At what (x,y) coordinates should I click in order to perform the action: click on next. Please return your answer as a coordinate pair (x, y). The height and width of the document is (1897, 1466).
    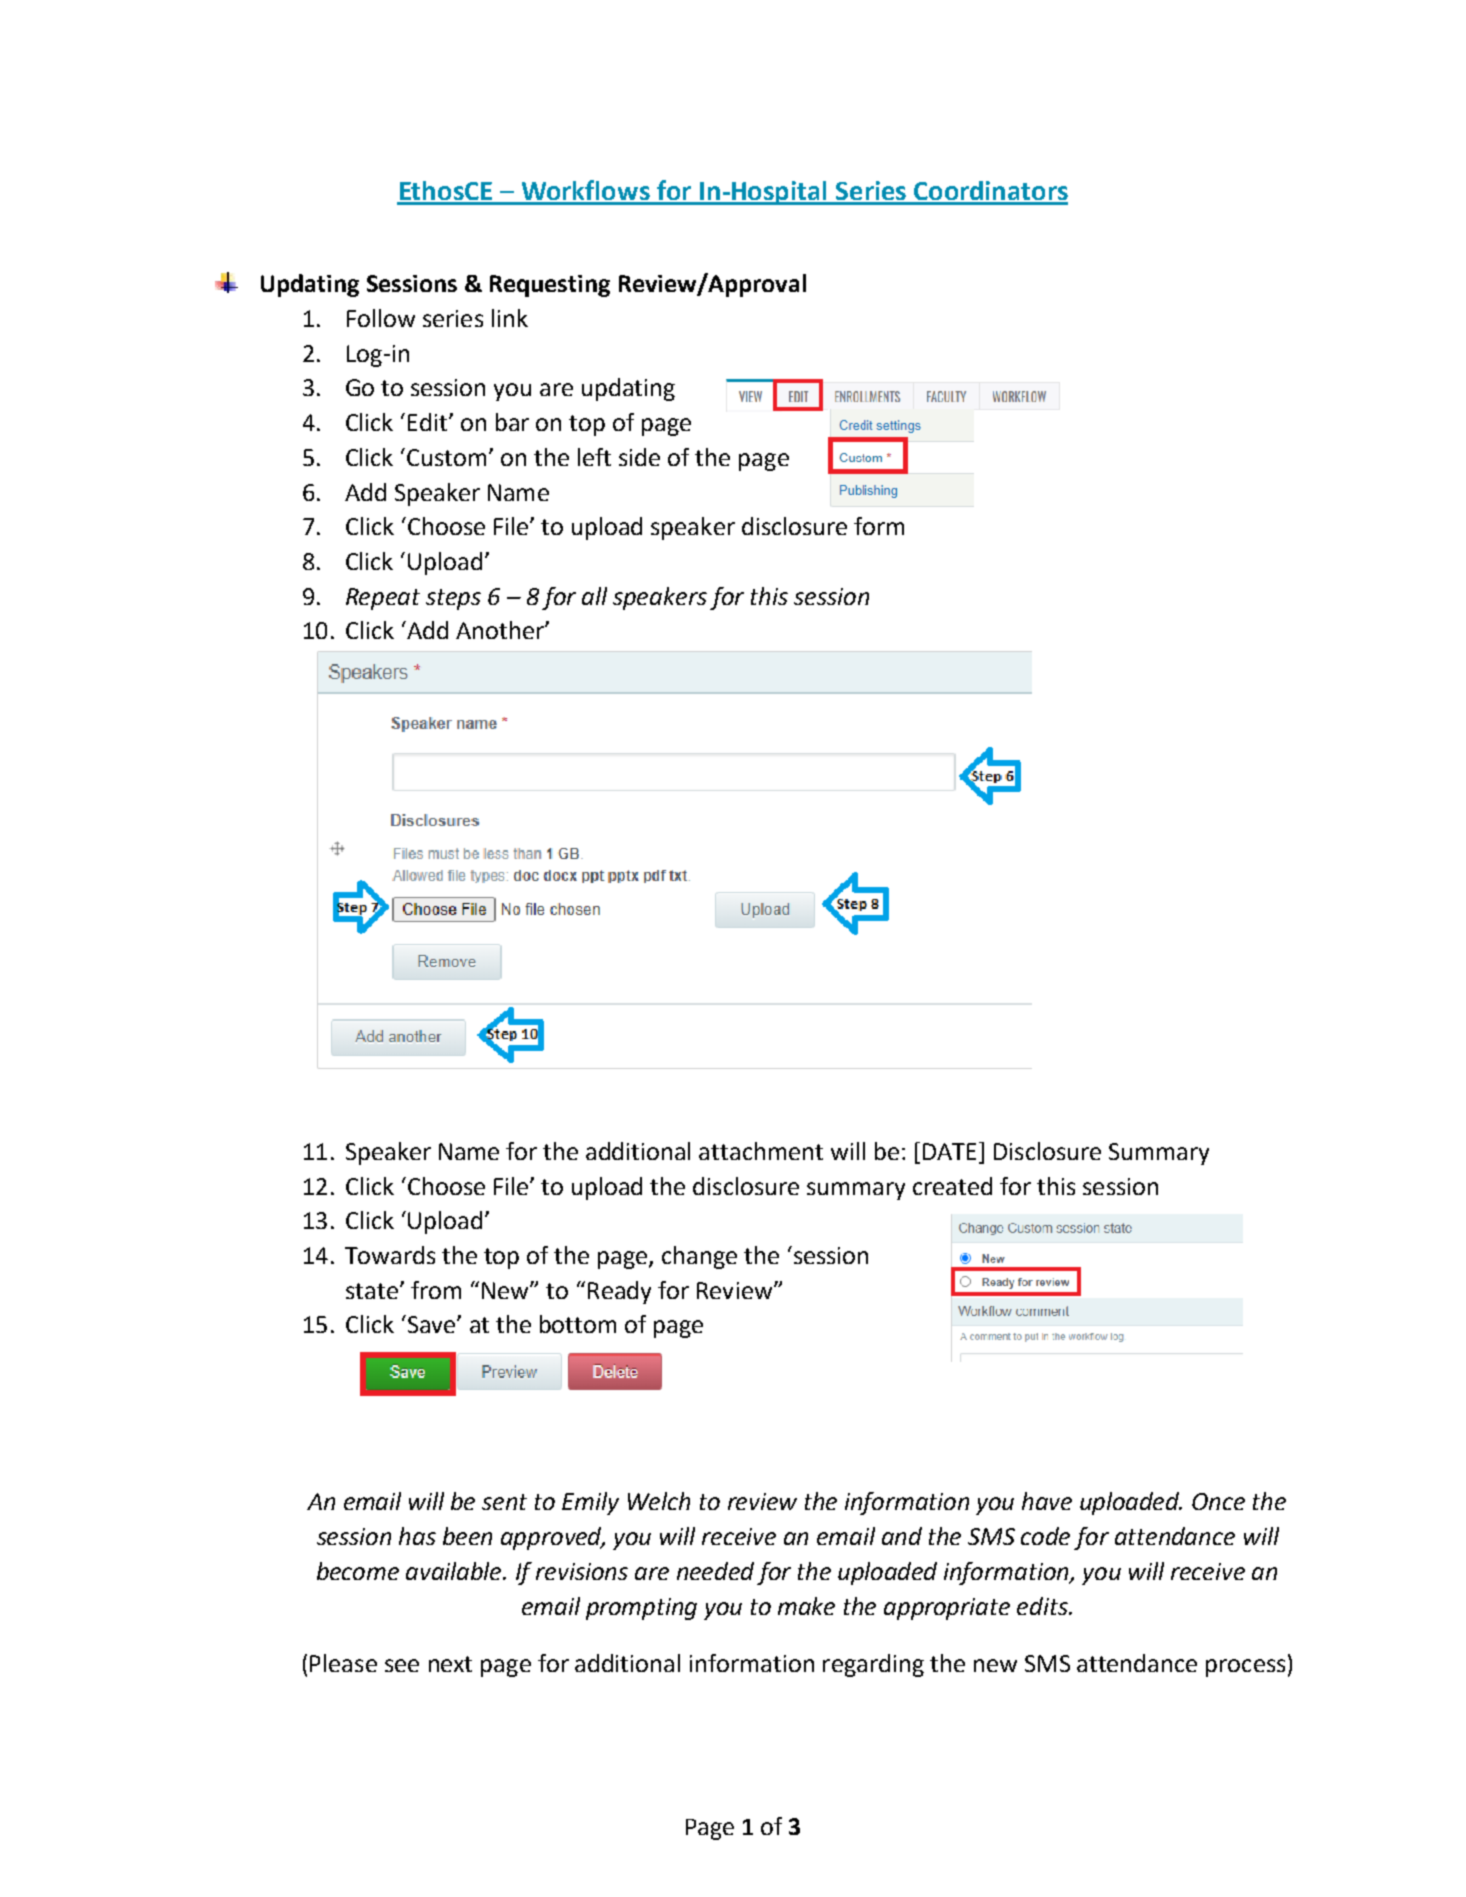
    Looking at the image, I should click on (450, 1664).
